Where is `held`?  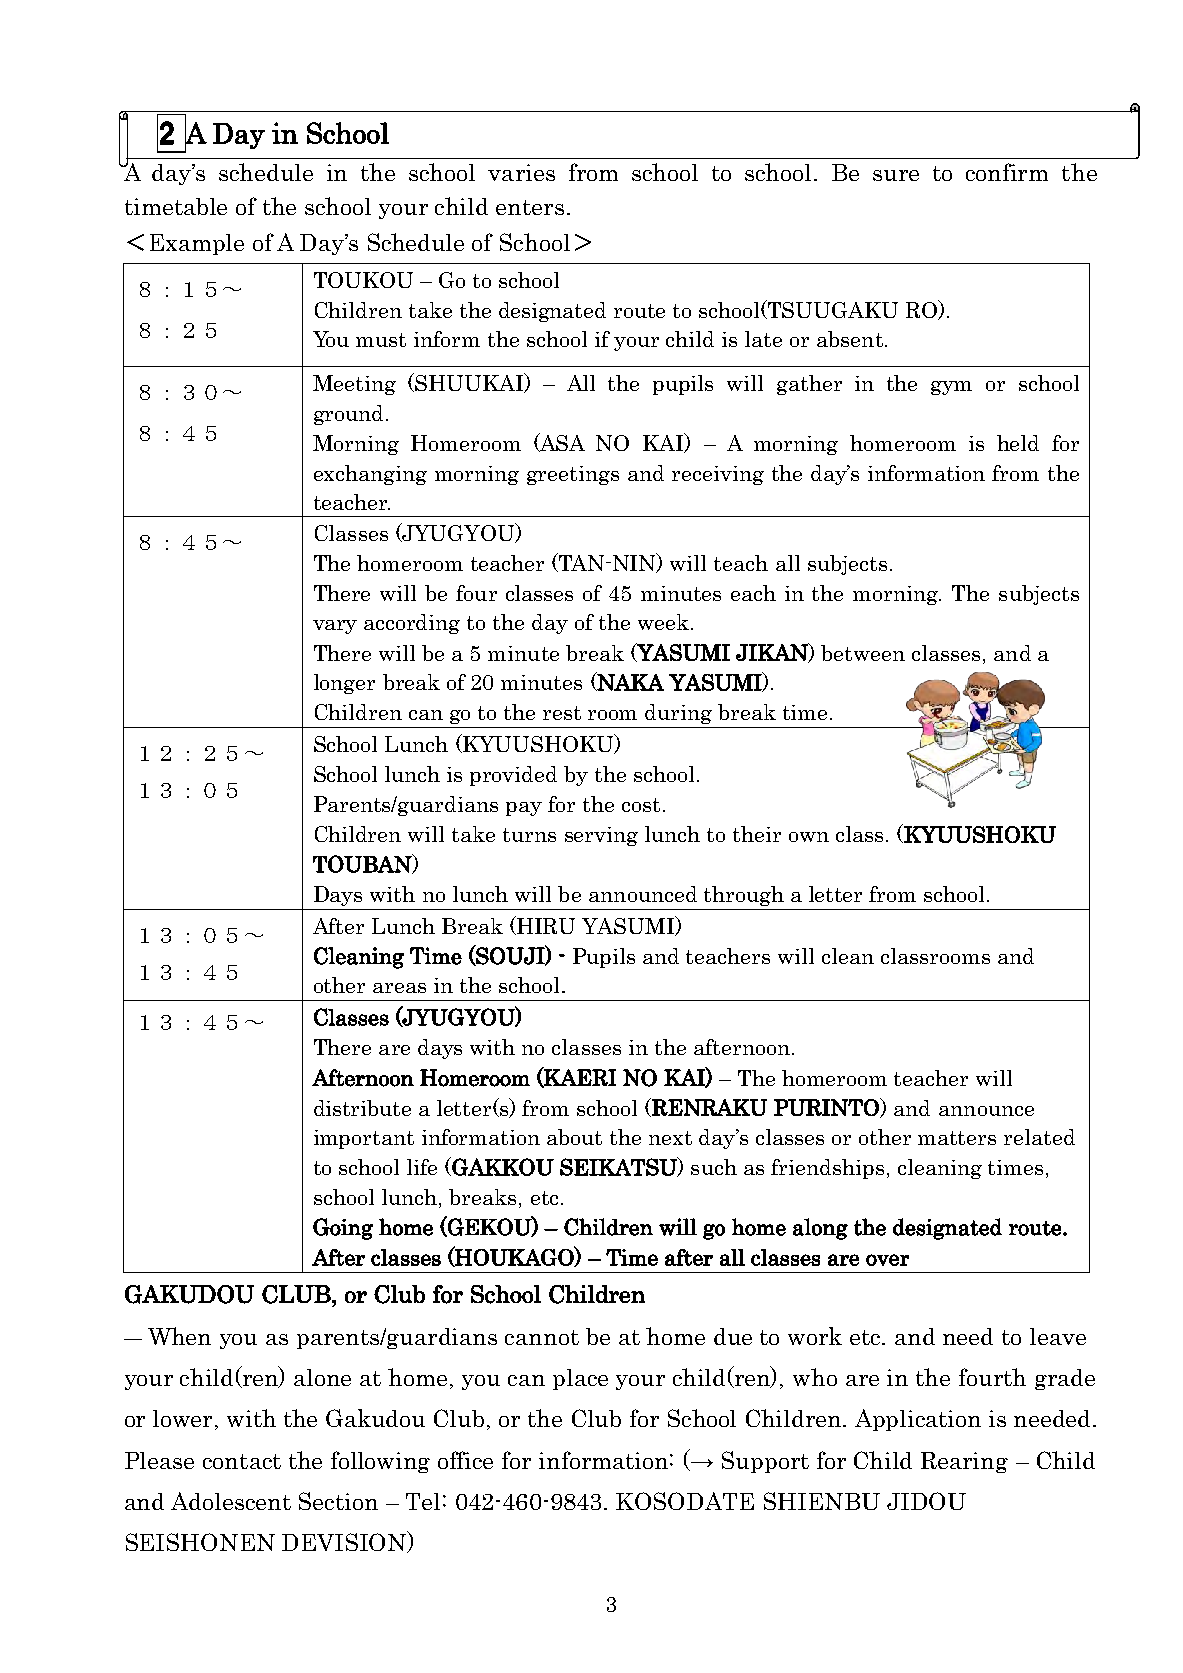 held is located at coordinates (1018, 443).
